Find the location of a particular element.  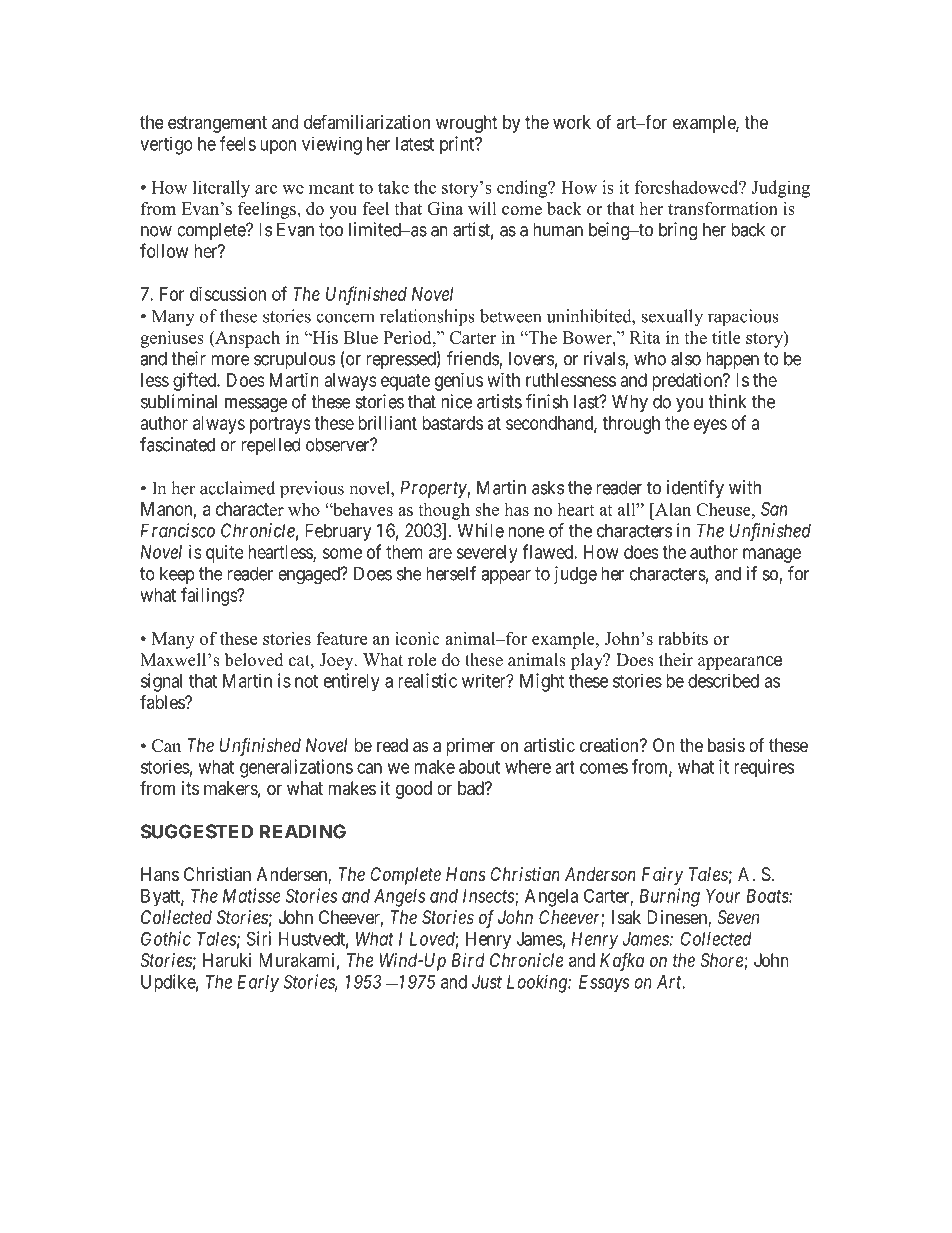

quite is located at coordinates (225, 554).
